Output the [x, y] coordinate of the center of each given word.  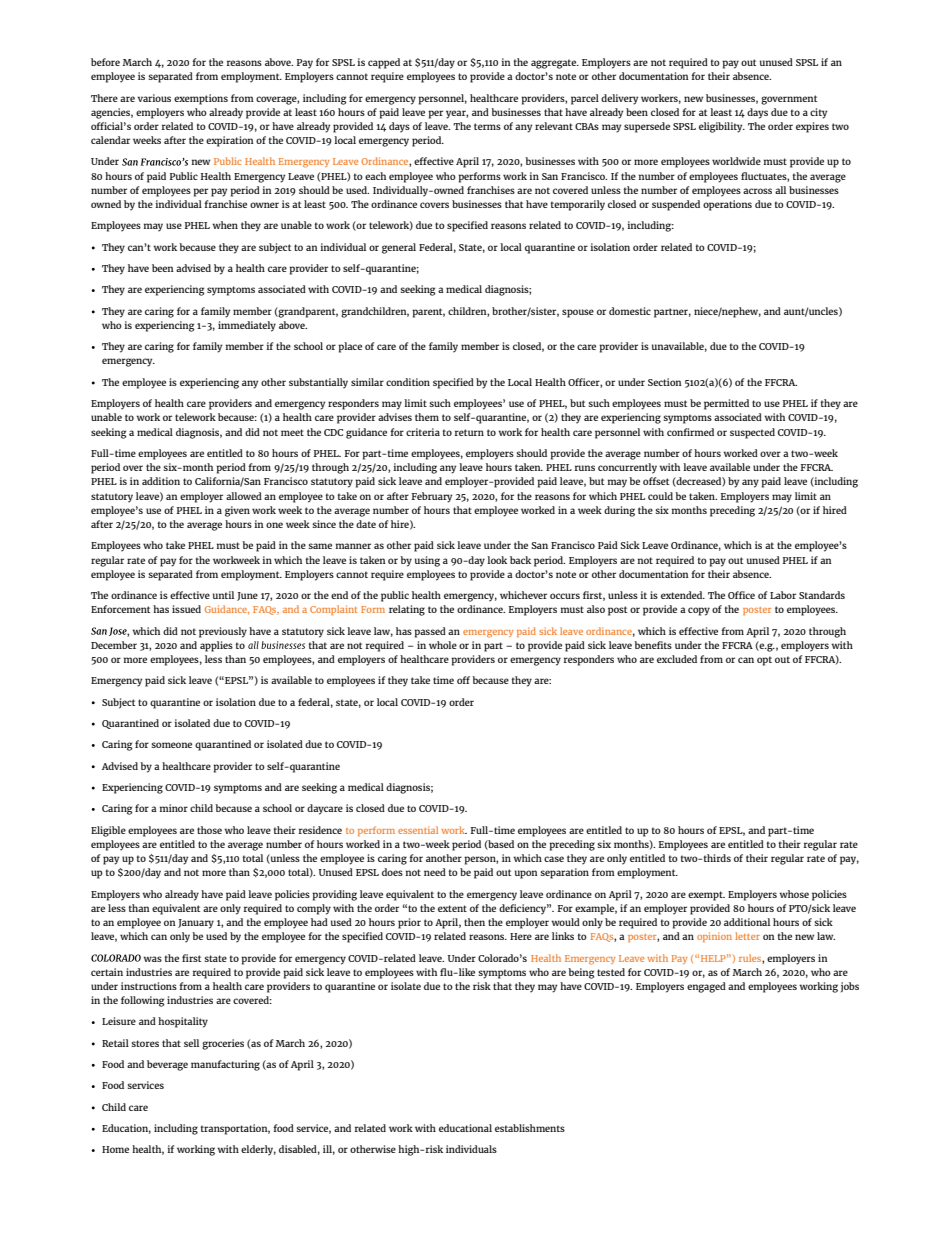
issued [186, 609]
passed [430, 632]
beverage [167, 1065]
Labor [783, 595]
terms [487, 126]
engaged [706, 987]
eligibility [722, 127]
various [154, 98]
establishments [530, 1128]
